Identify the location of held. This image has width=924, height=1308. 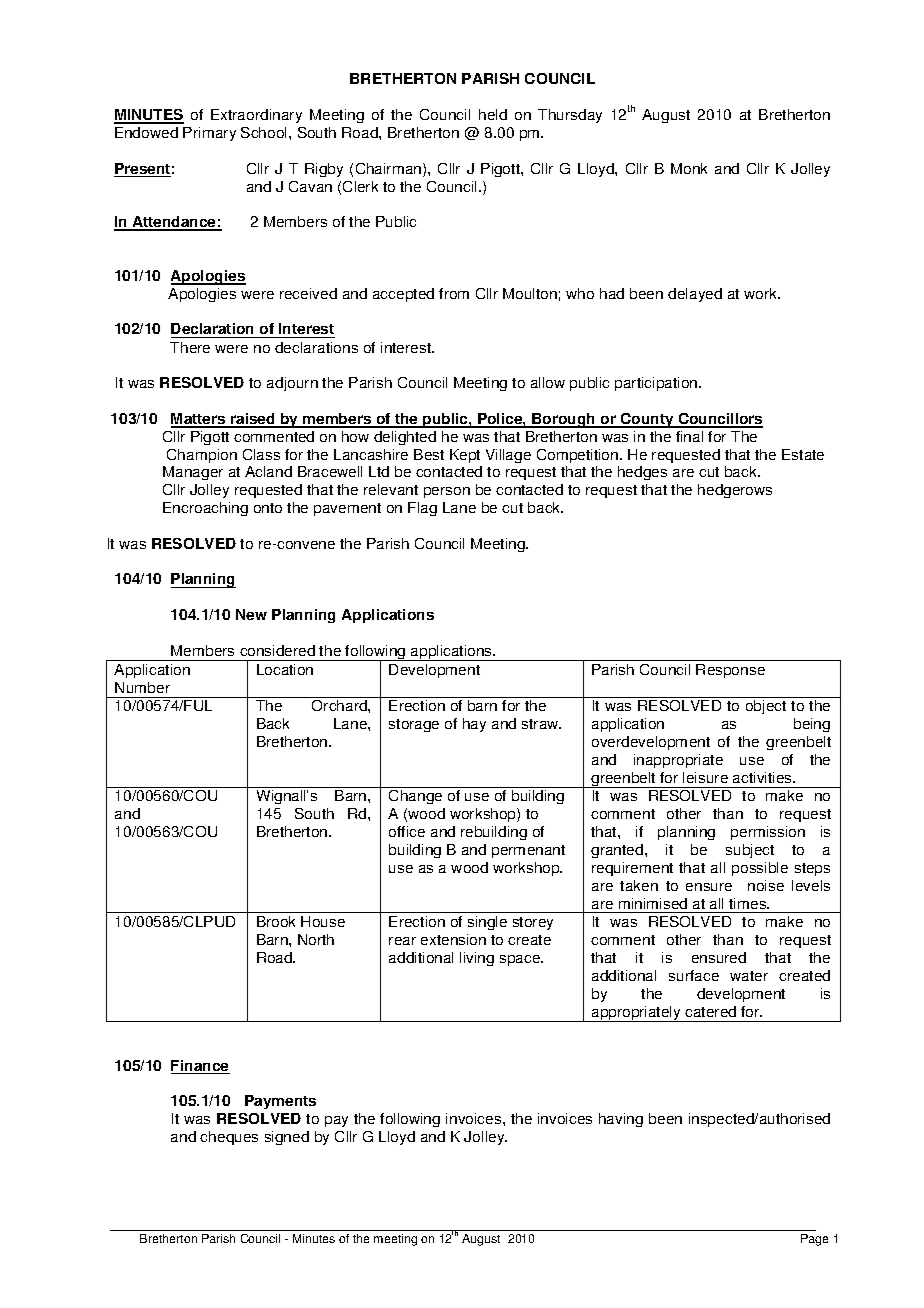
(493, 114).
